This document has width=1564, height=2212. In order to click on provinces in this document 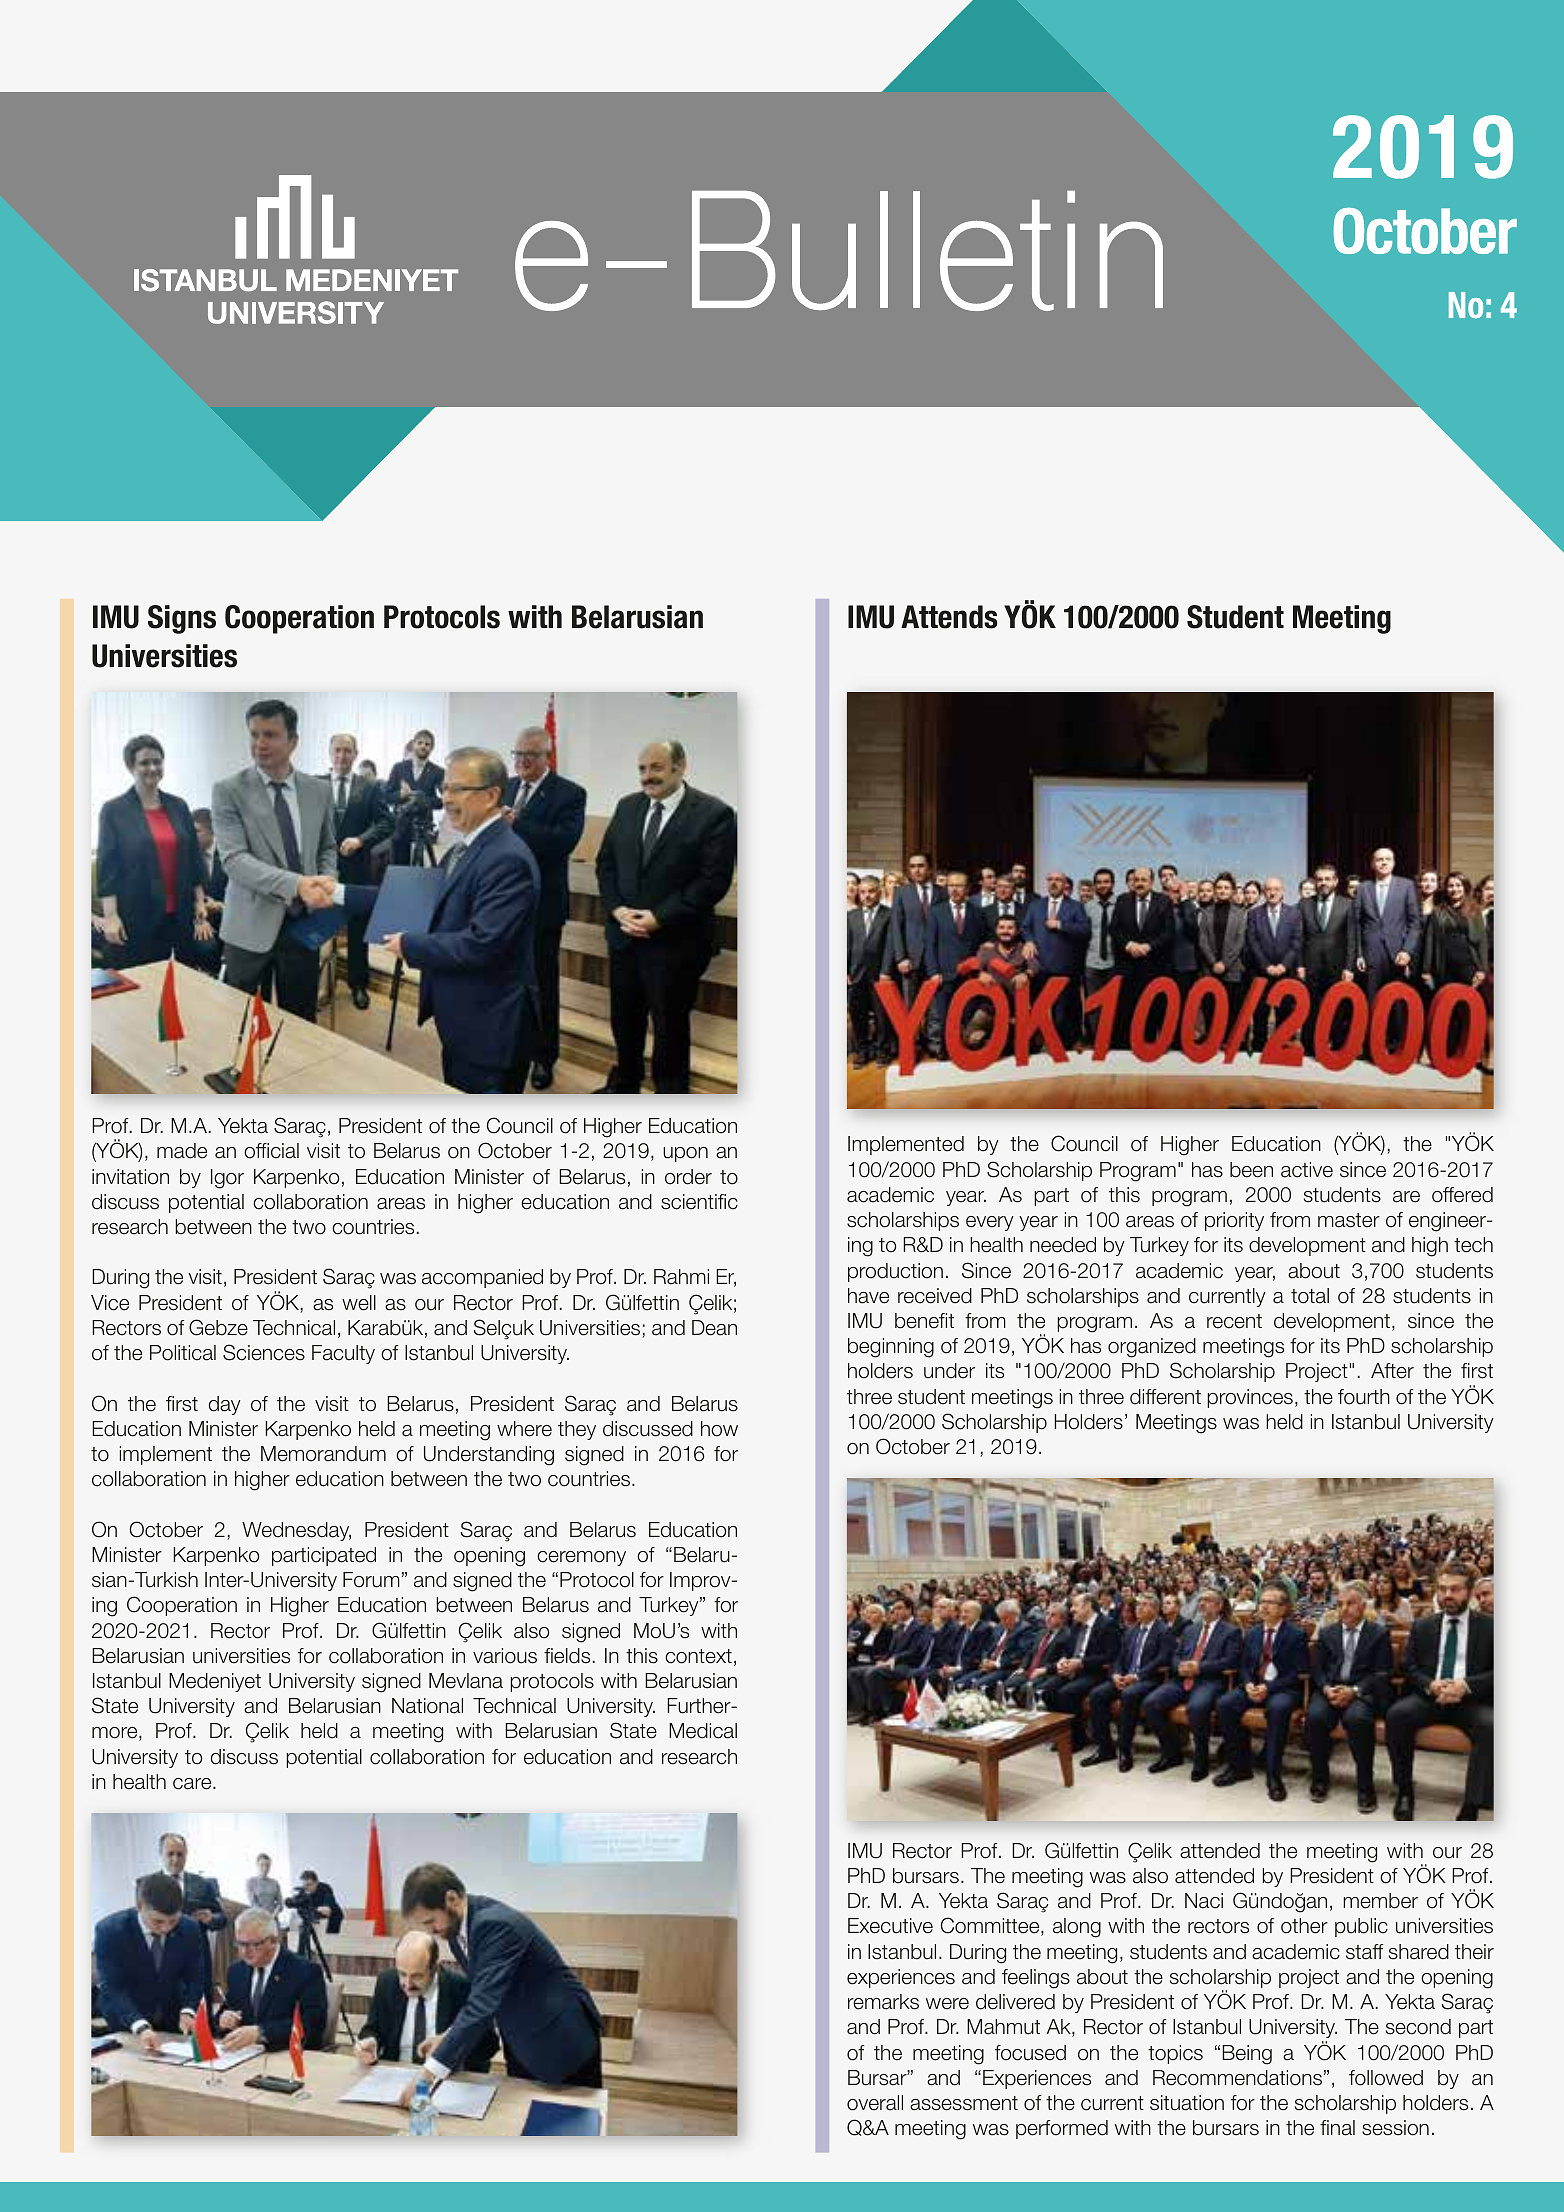, I will do `click(1250, 1398)`.
